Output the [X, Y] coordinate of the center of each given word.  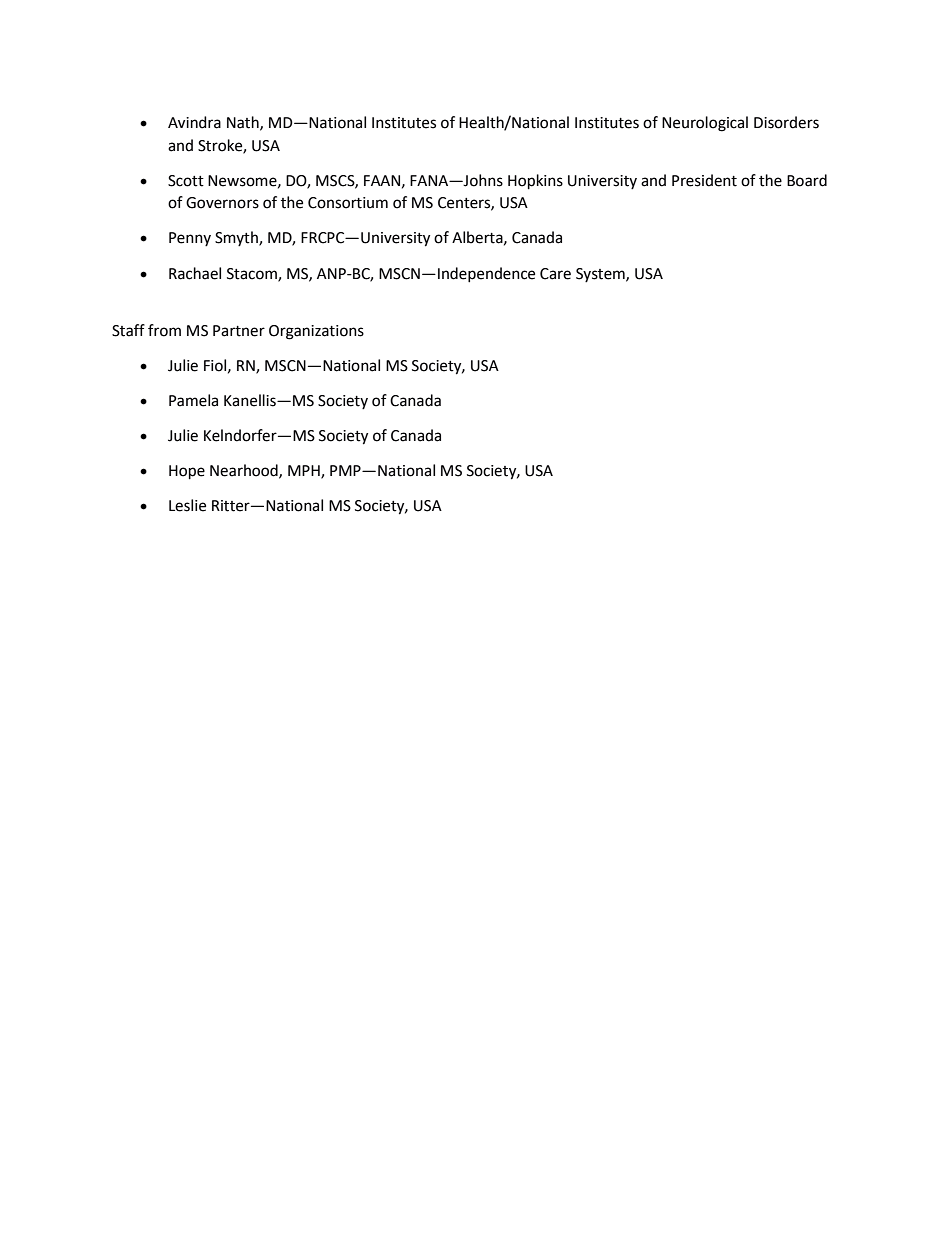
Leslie [187, 505]
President [704, 180]
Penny [190, 239]
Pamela [193, 400]
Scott [186, 181]
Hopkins [535, 182]
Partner [239, 331]
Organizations [316, 332]
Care [555, 274]
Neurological [705, 124]
